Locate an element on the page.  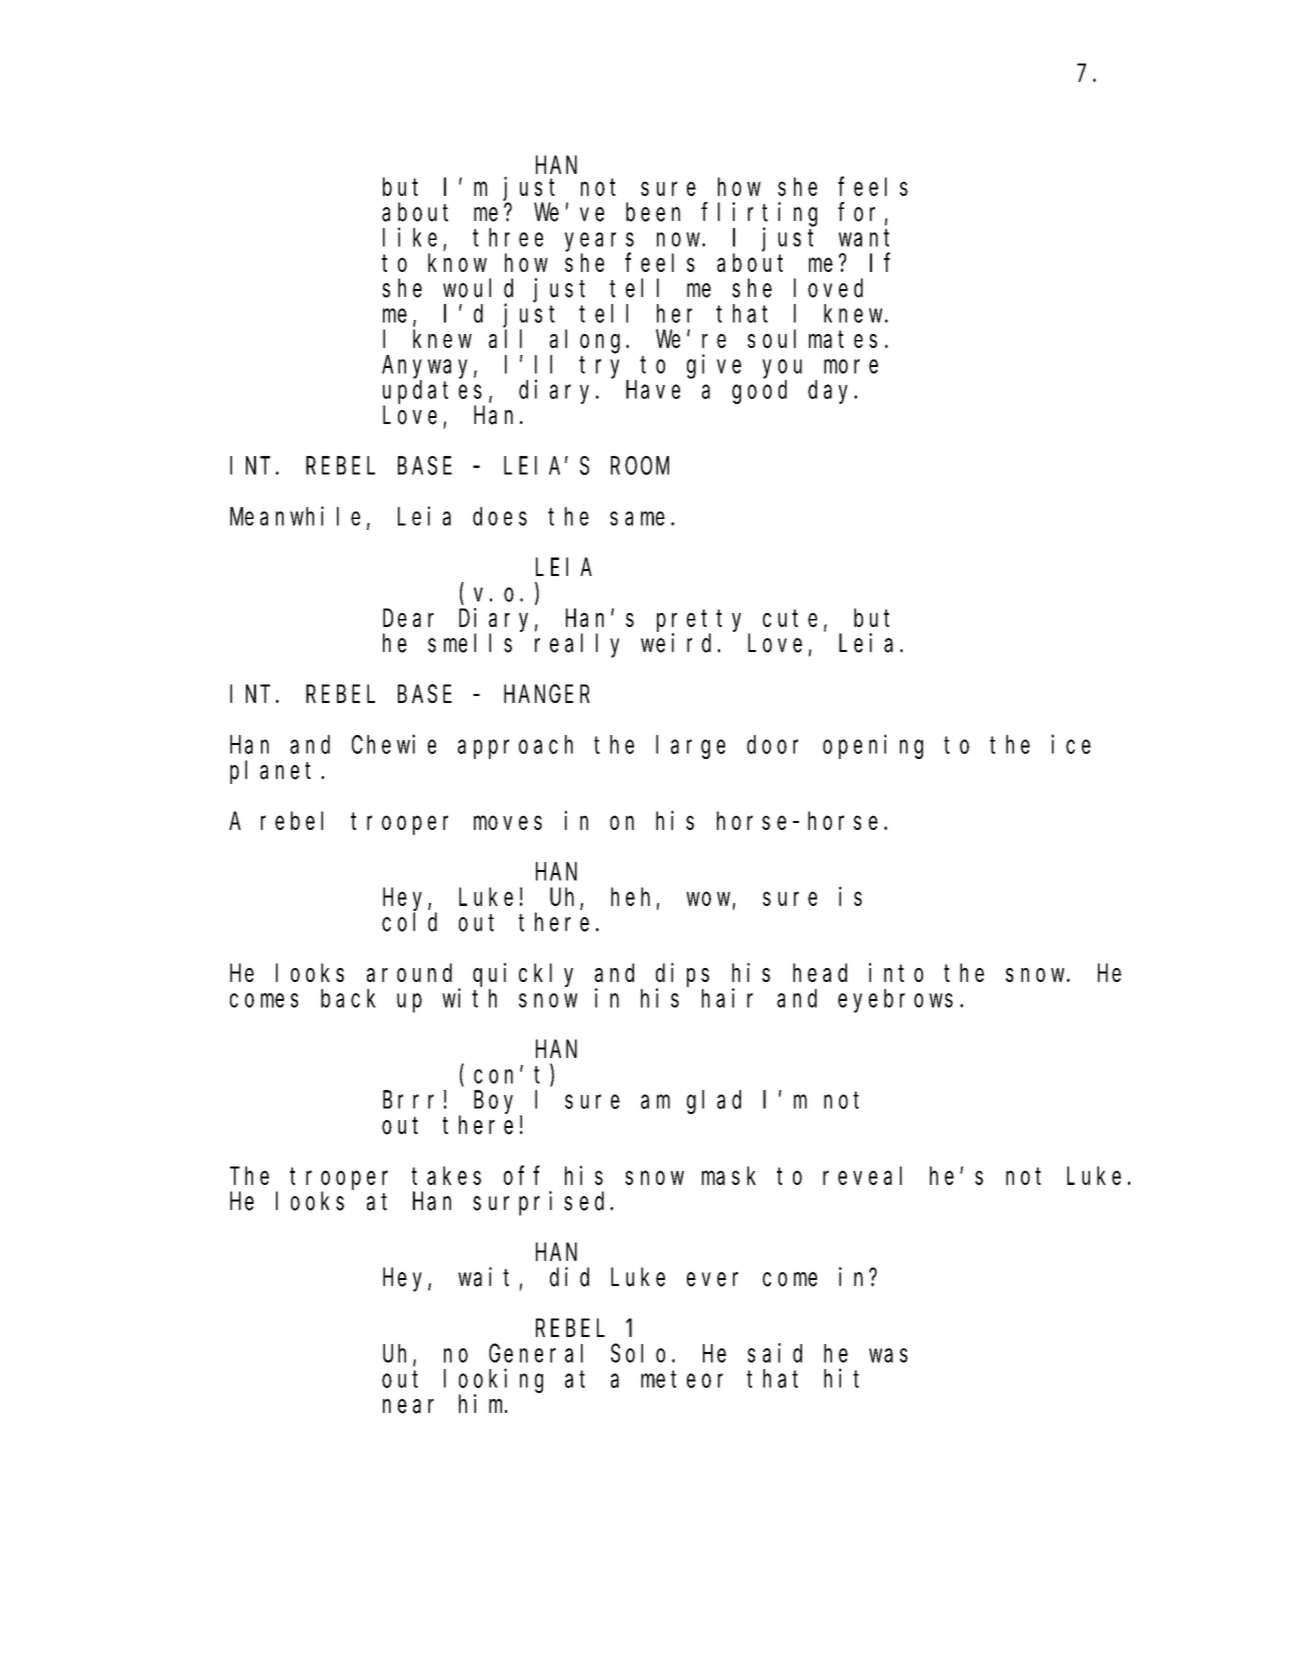
him is located at coordinates (482, 1403).
